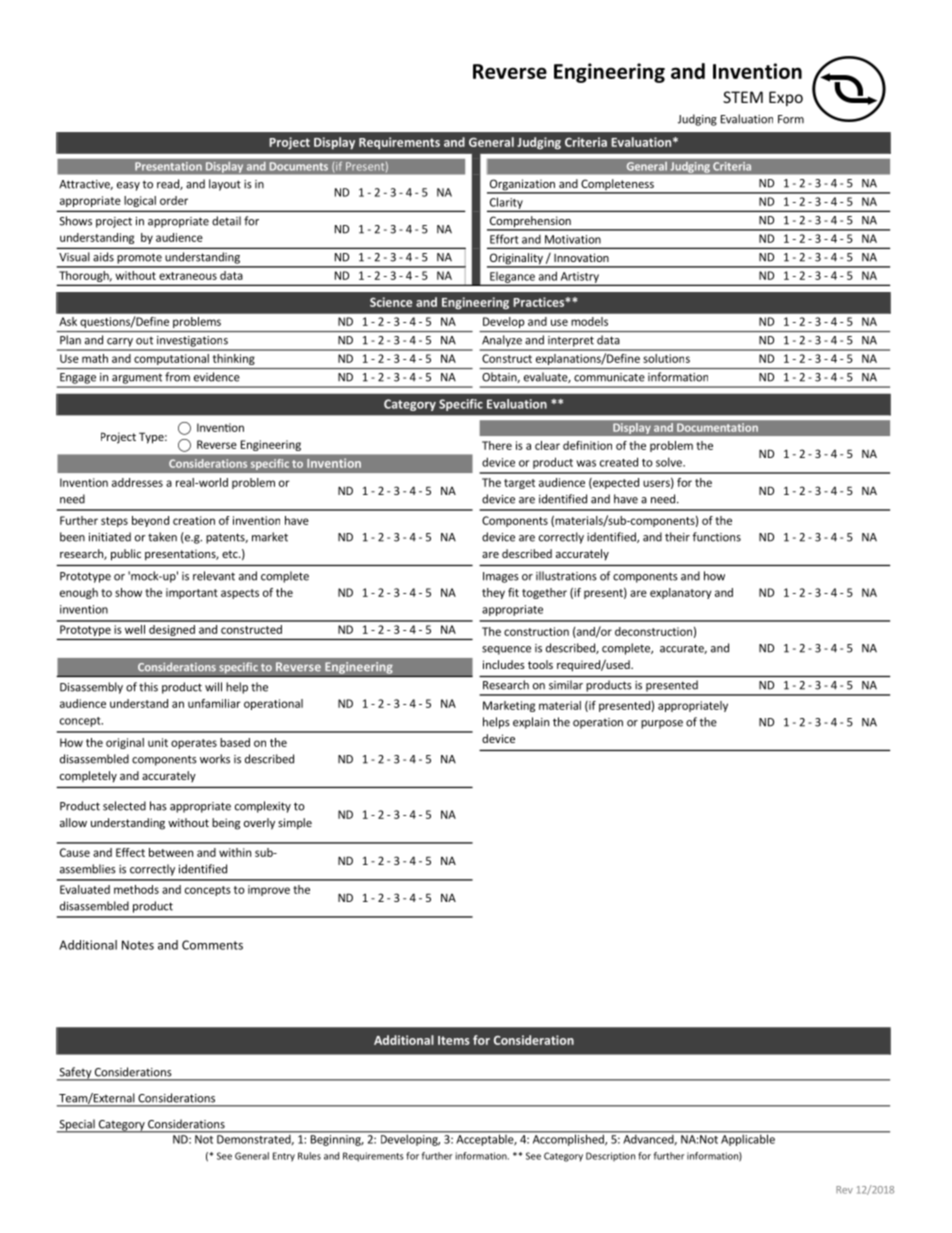 The height and width of the screenshot is (1233, 952). I want to click on Science, so click(391, 302).
